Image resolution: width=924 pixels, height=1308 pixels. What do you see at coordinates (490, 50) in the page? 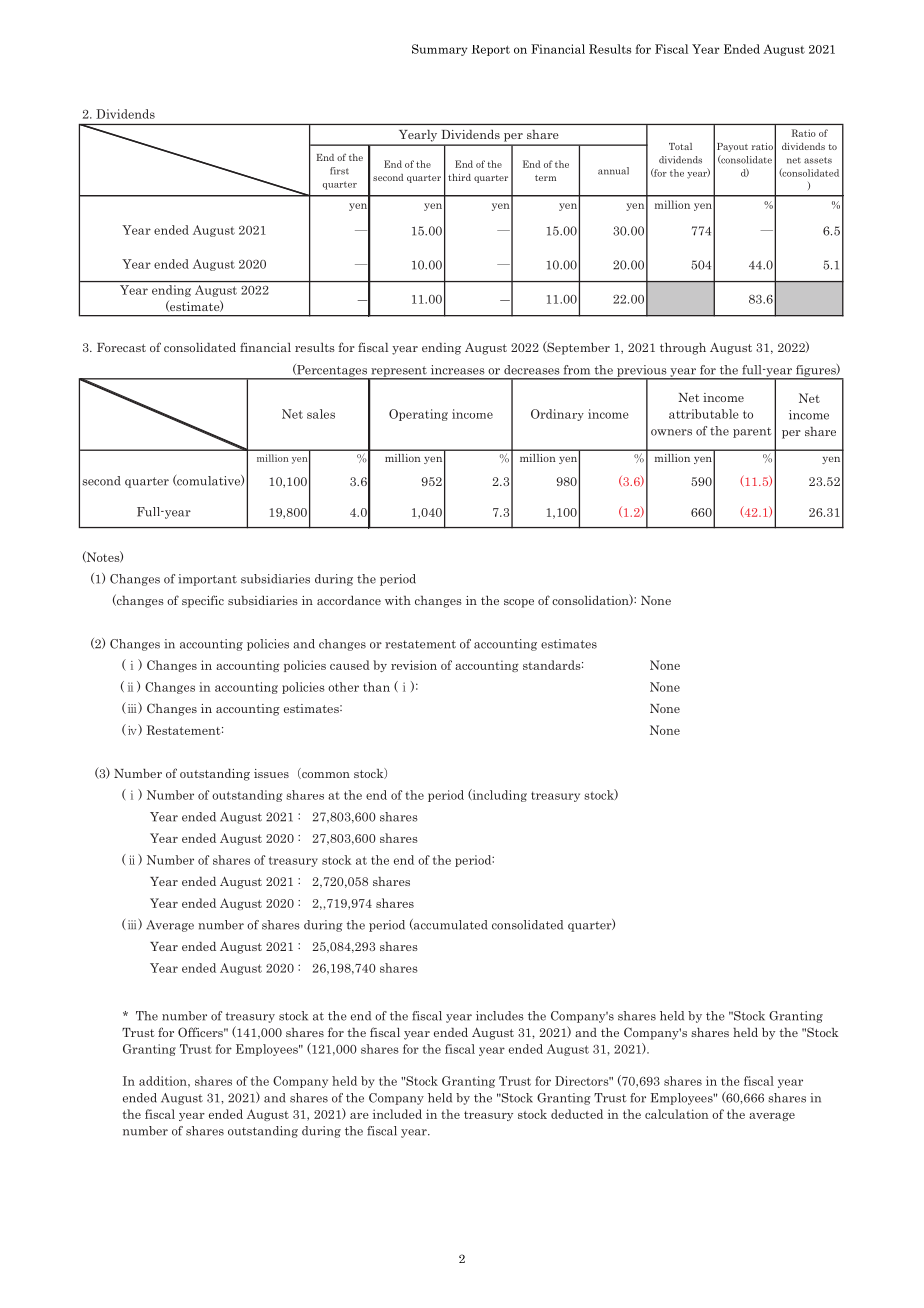
I see `Report` at bounding box center [490, 50].
